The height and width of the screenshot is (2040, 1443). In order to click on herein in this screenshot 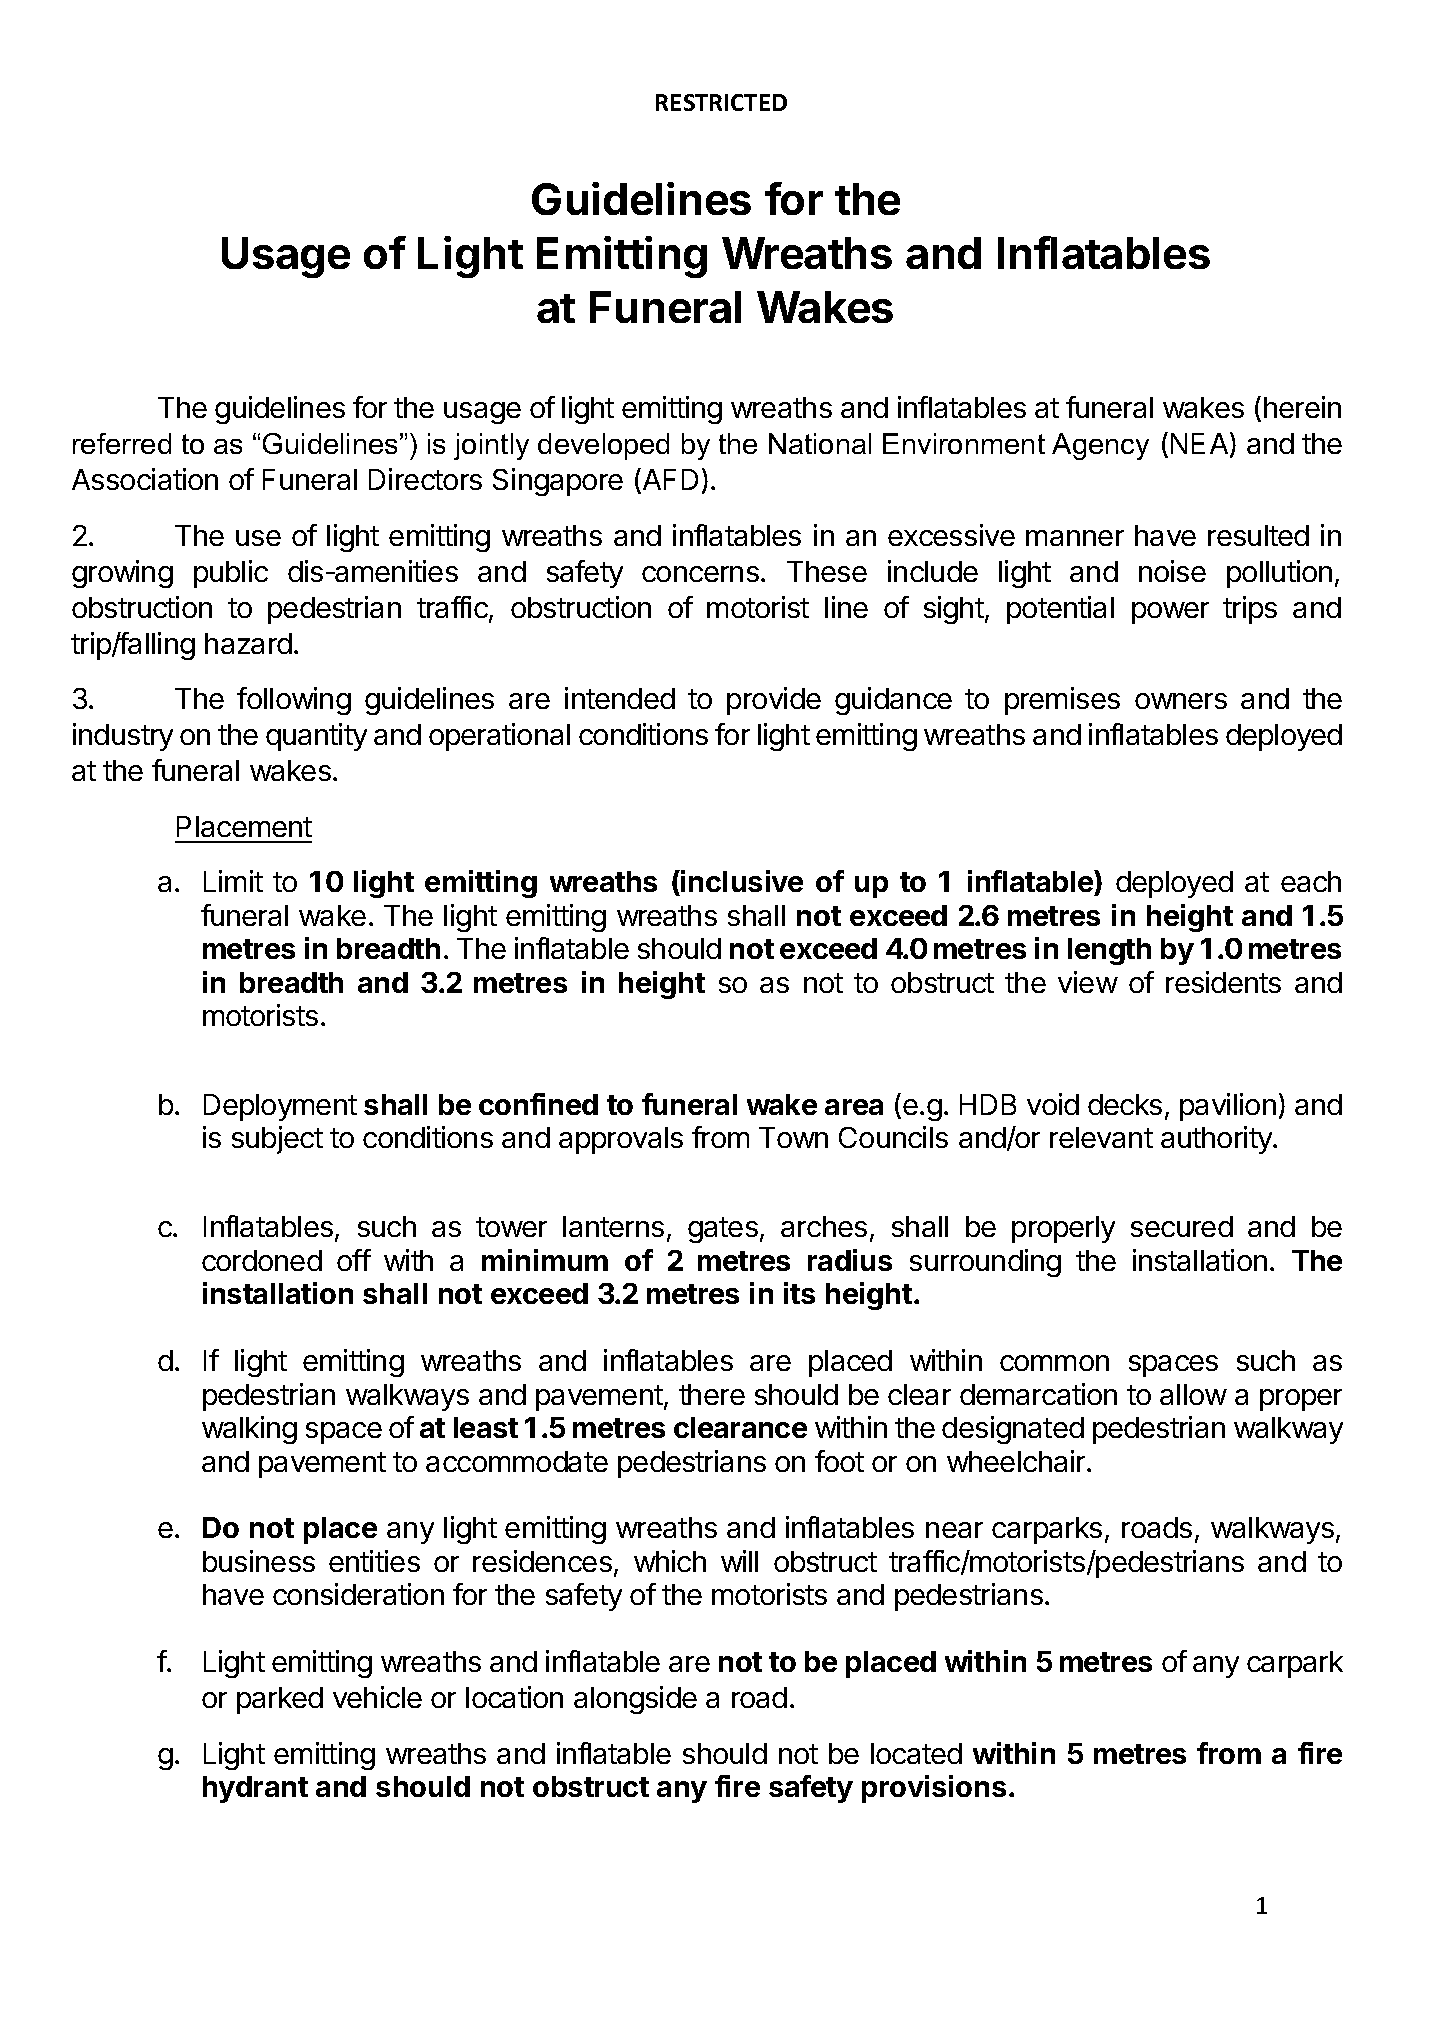, I will do `click(1302, 407)`.
